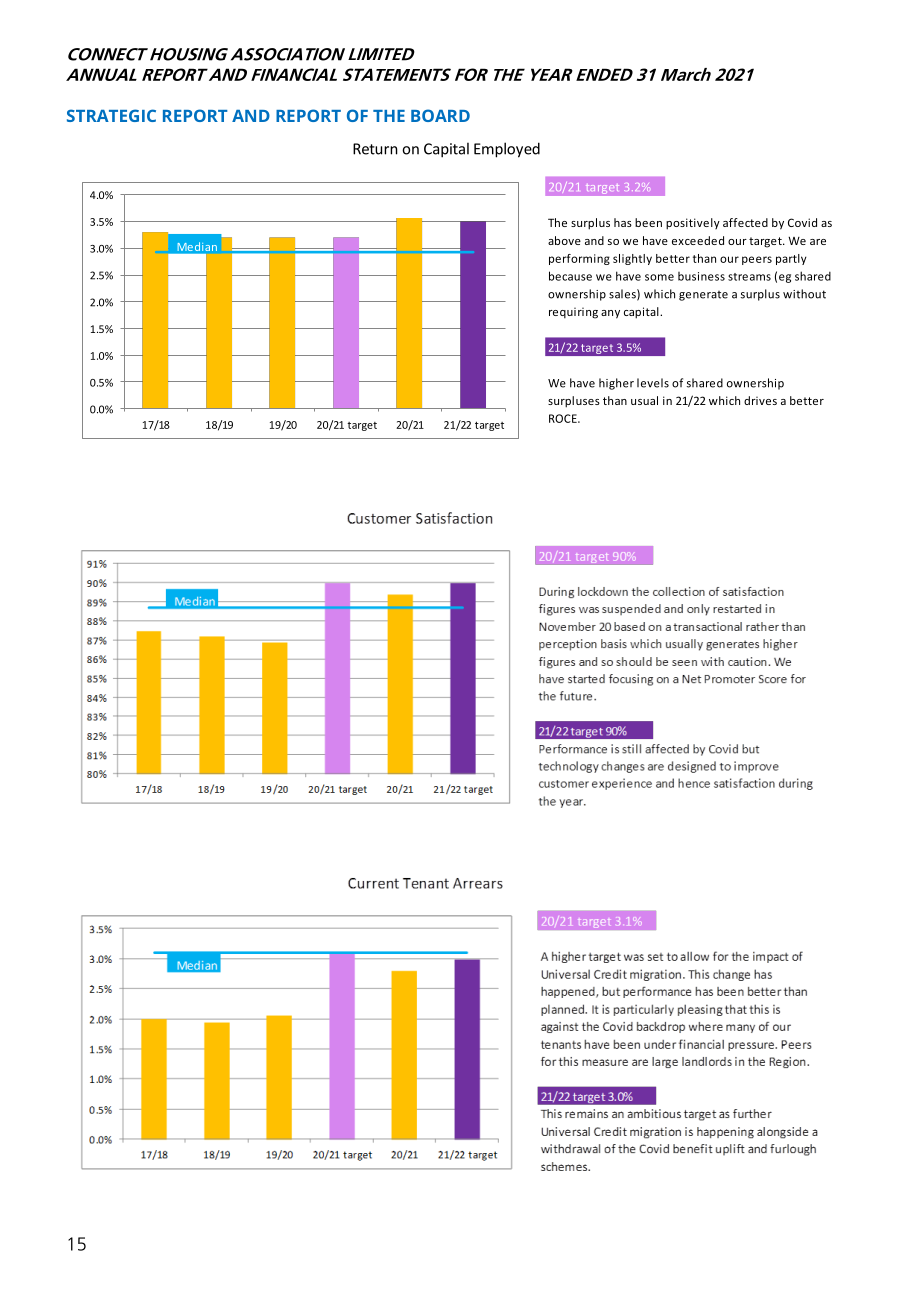 The image size is (924, 1308). I want to click on drives, so click(760, 400).
